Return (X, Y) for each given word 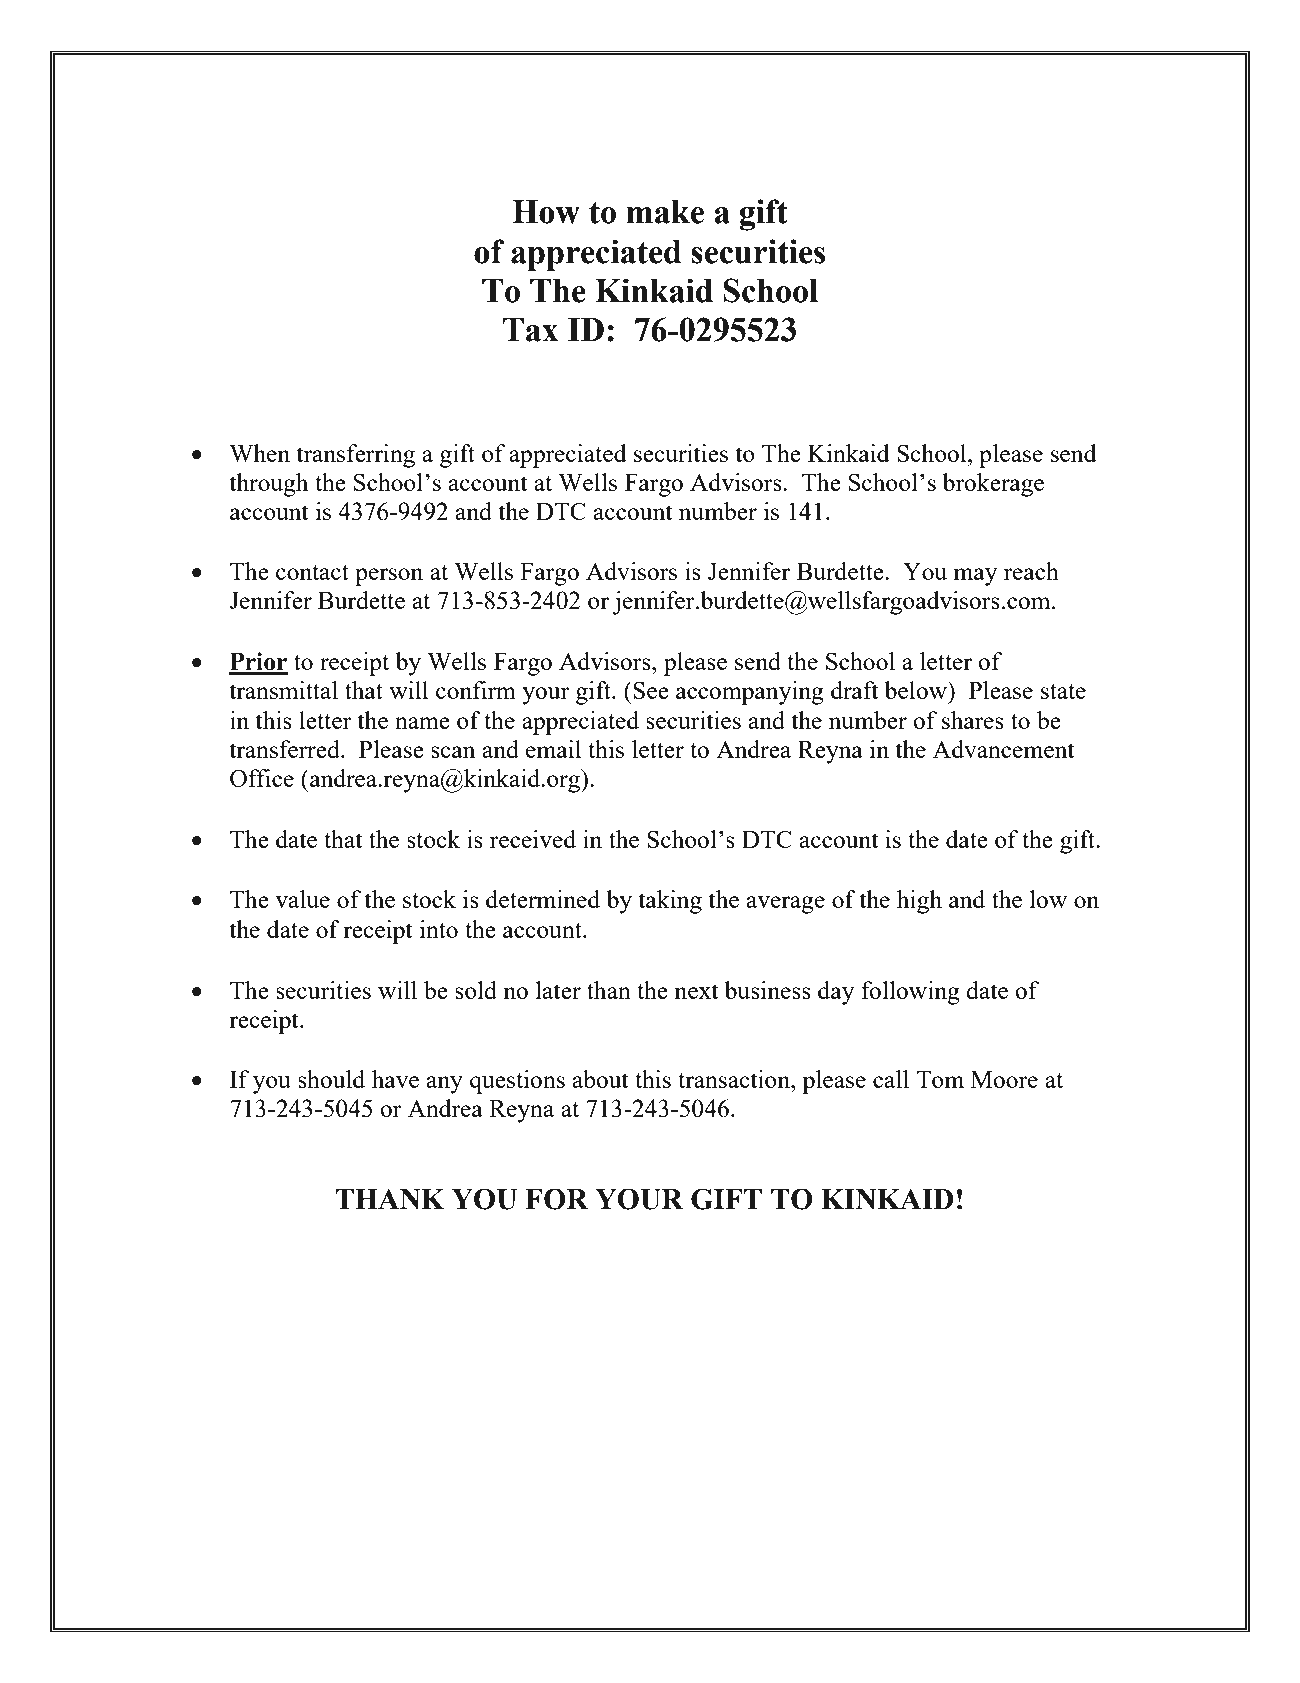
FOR (557, 1199)
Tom (940, 1079)
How (546, 212)
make (665, 212)
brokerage (993, 485)
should (331, 1079)
